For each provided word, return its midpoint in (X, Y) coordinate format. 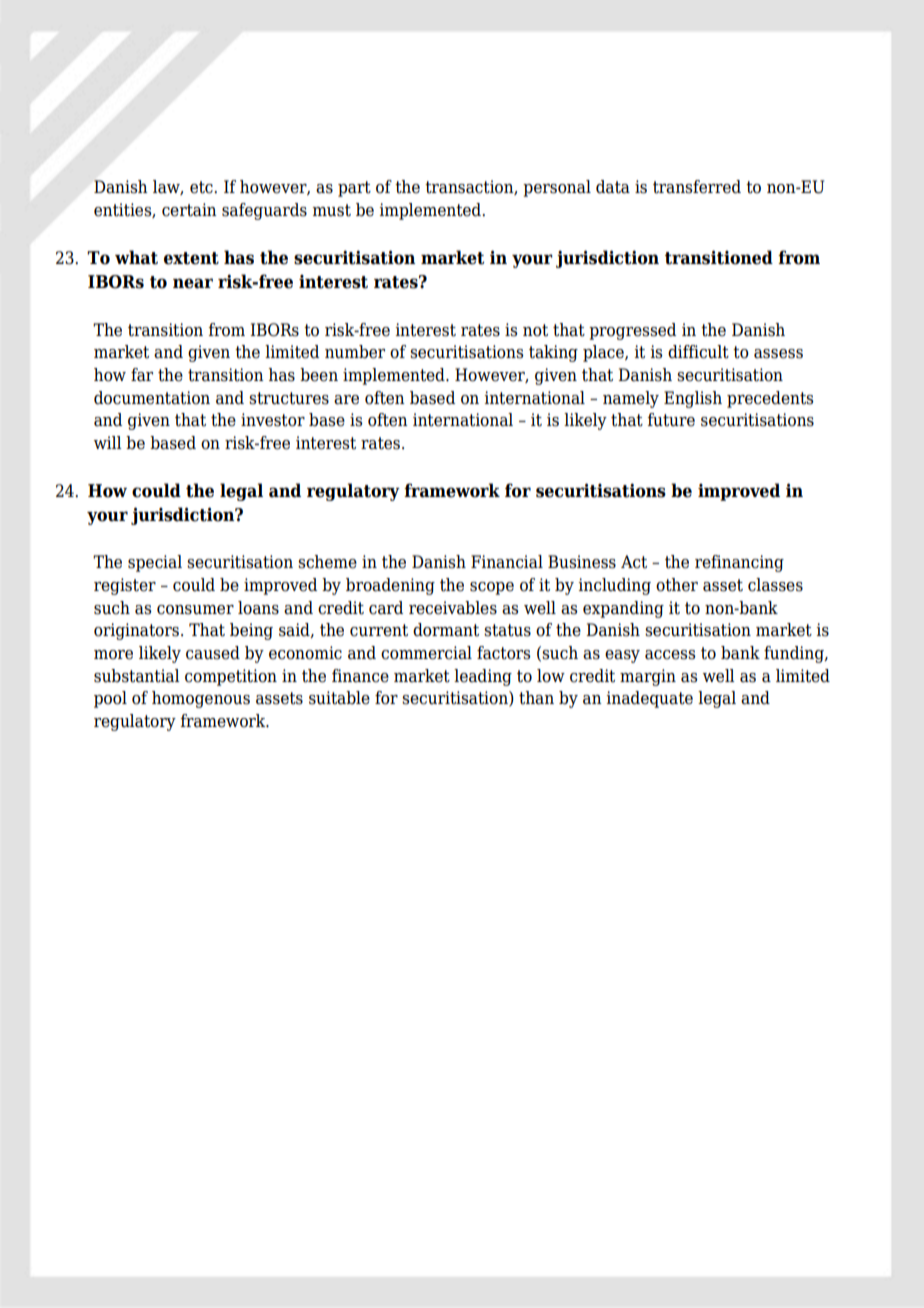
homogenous (201, 699)
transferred (697, 187)
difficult (698, 352)
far (142, 375)
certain (189, 210)
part (354, 189)
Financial (507, 562)
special (155, 563)
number (355, 352)
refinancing (739, 563)
